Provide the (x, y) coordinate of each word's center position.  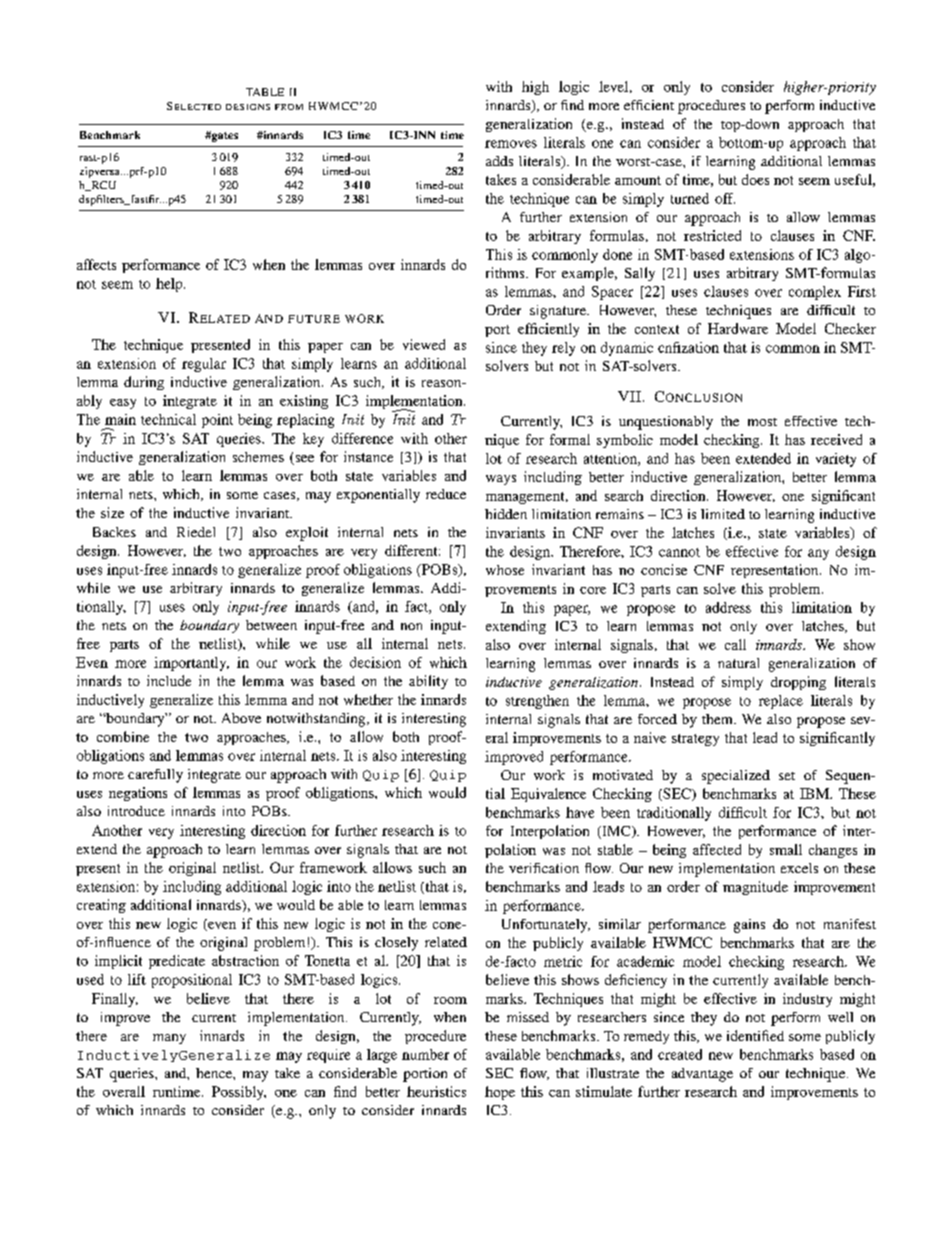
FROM (289, 107)
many (169, 1039)
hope (500, 1093)
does (755, 179)
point (217, 421)
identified (755, 1035)
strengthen (537, 702)
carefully (155, 776)
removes (511, 144)
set (787, 776)
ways (501, 480)
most (762, 422)
